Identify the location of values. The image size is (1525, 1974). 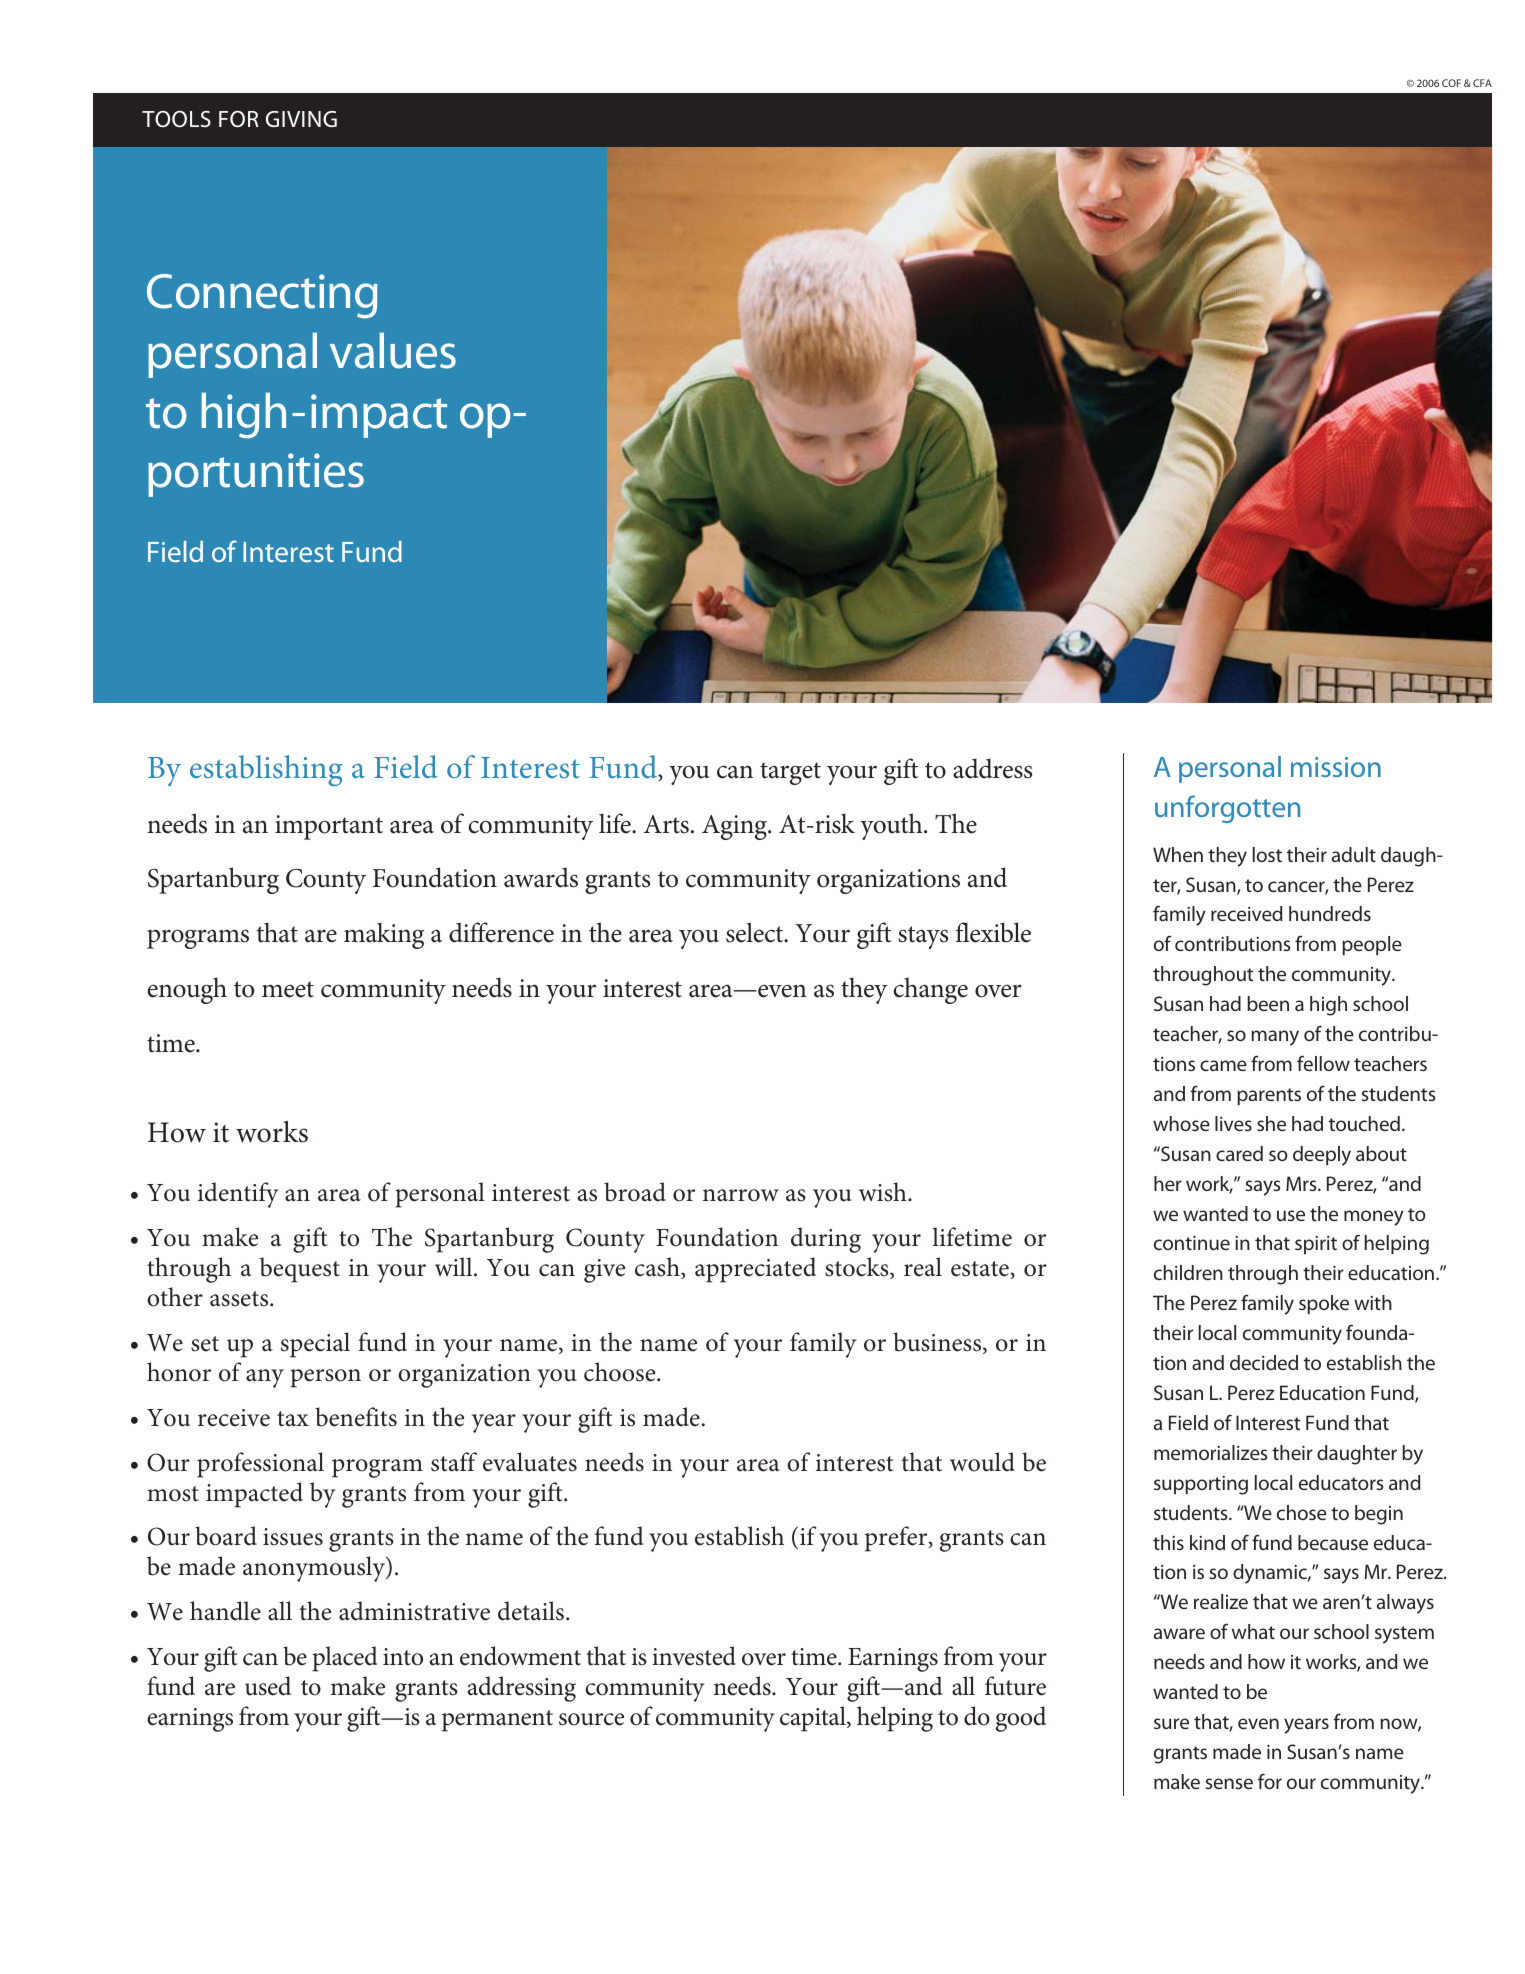
(393, 350).
